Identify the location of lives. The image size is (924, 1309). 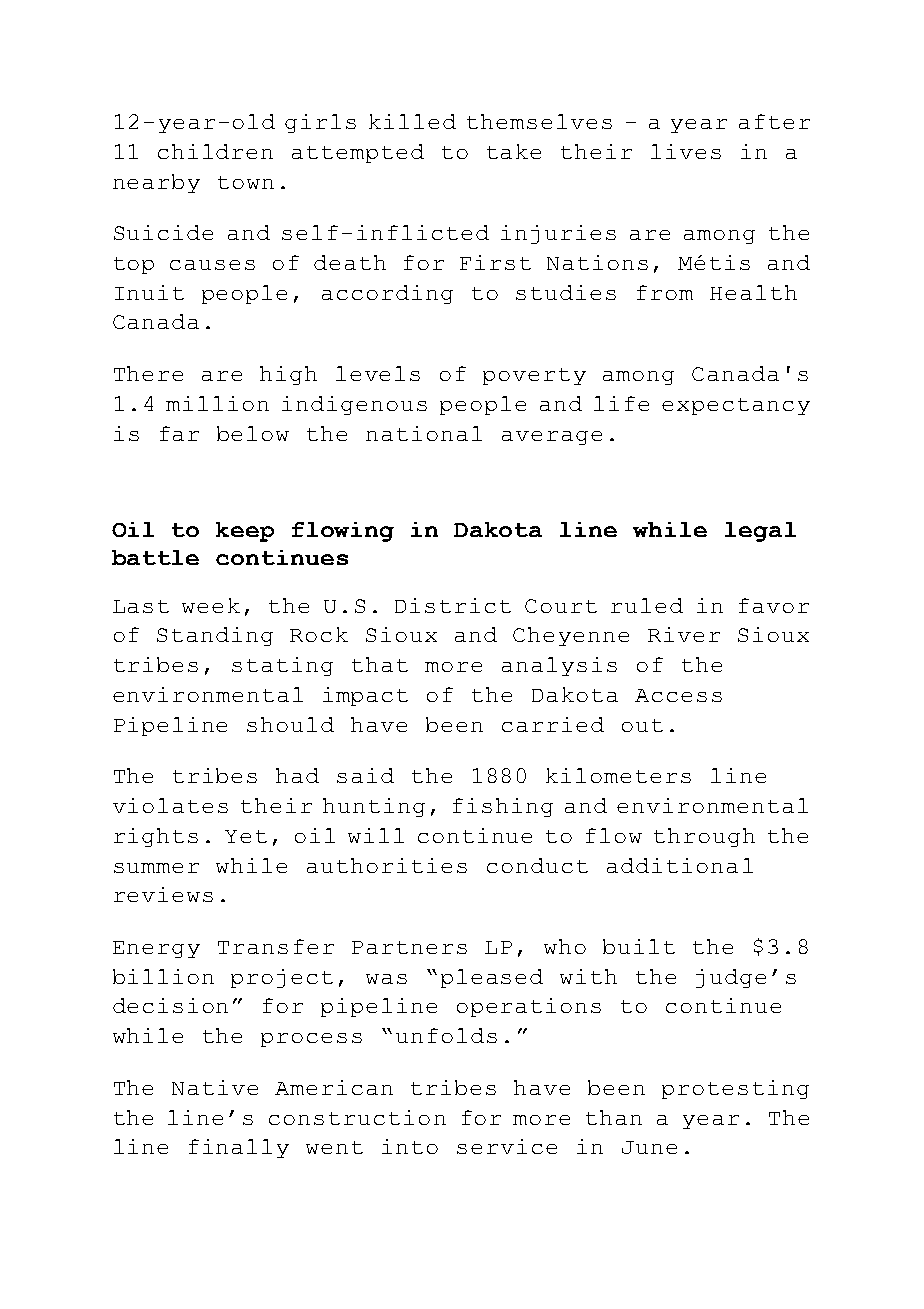
(686, 151).
